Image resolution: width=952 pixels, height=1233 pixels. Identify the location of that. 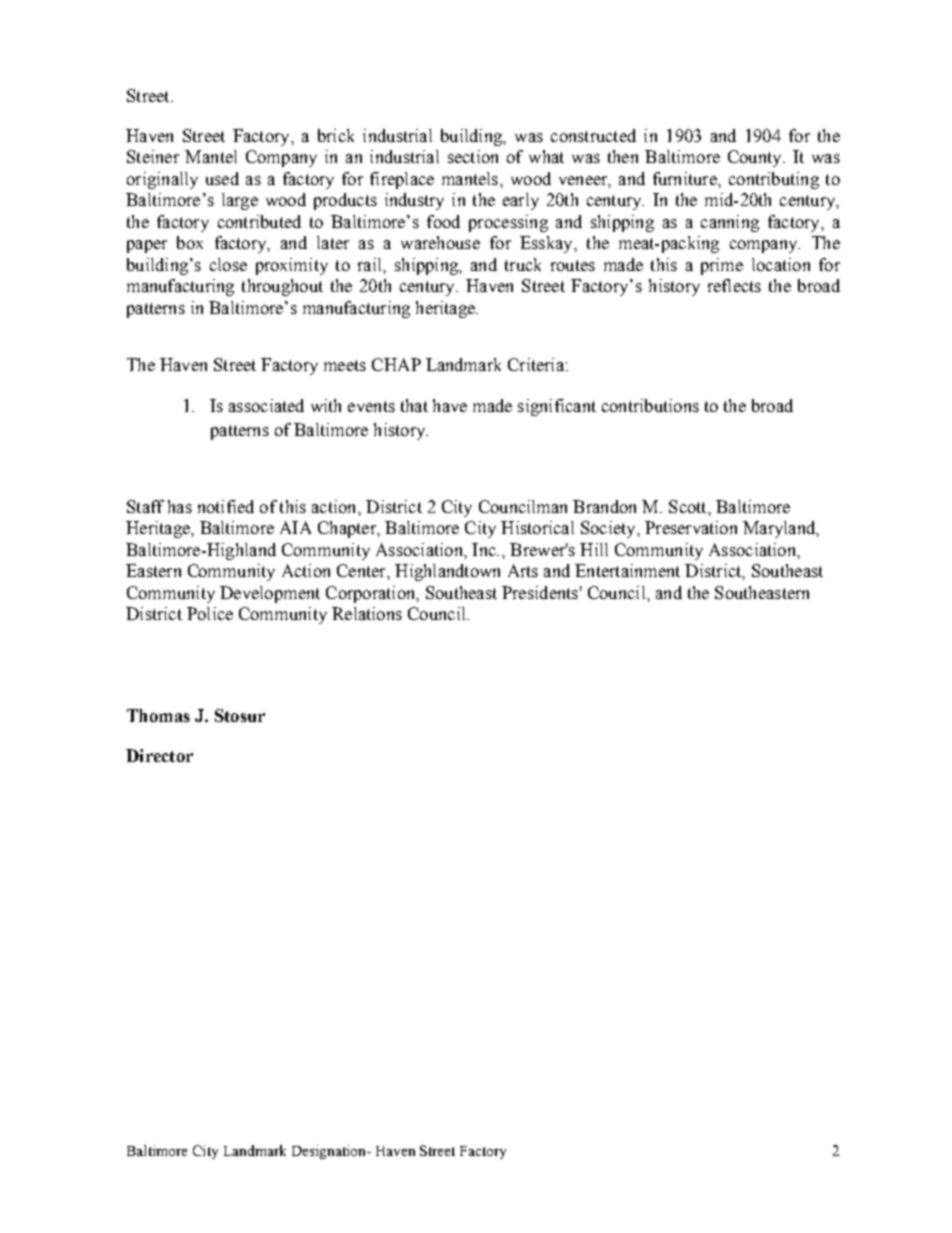
(414, 405).
